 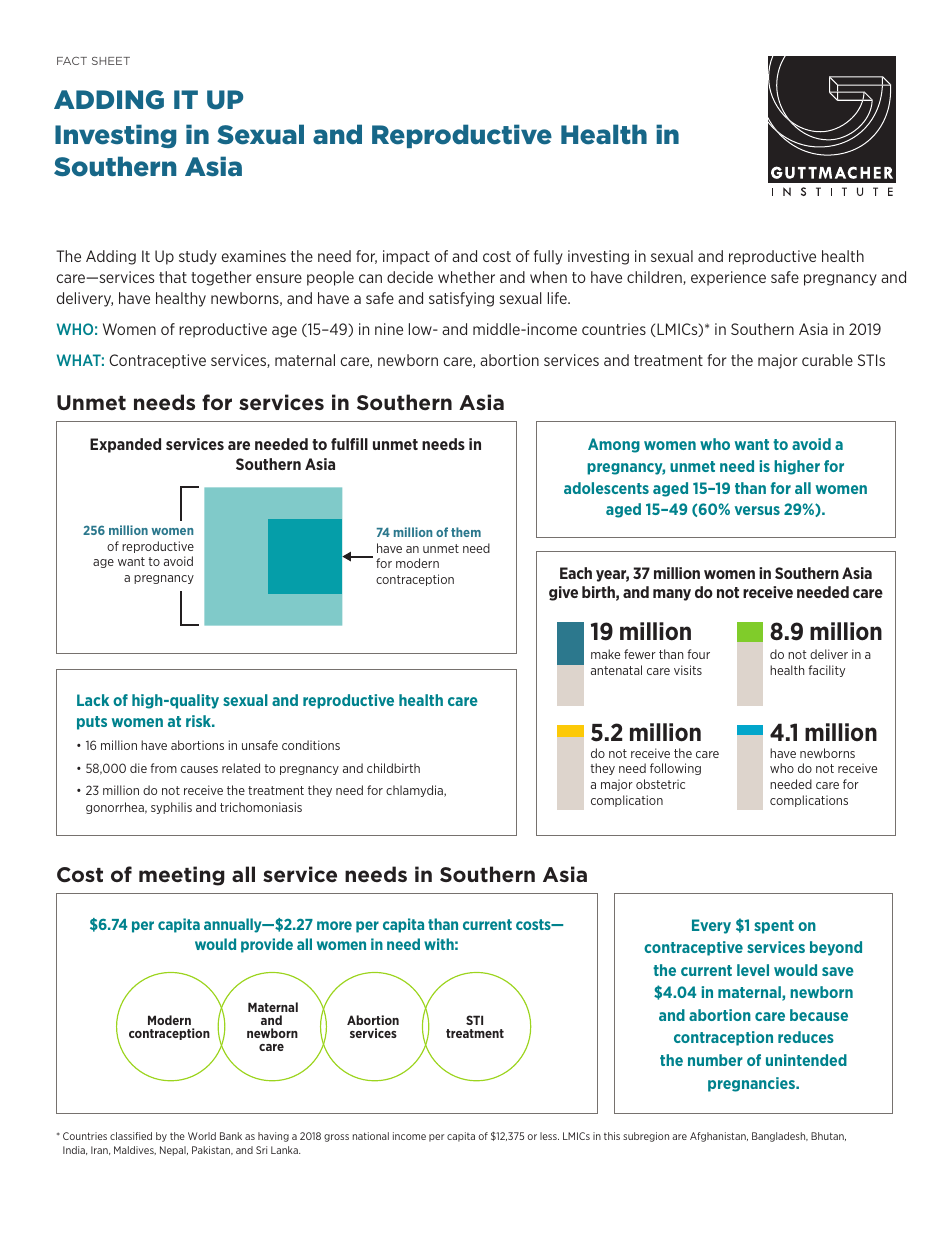 What do you see at coordinates (406, 257) in the image?
I see `impact` at bounding box center [406, 257].
